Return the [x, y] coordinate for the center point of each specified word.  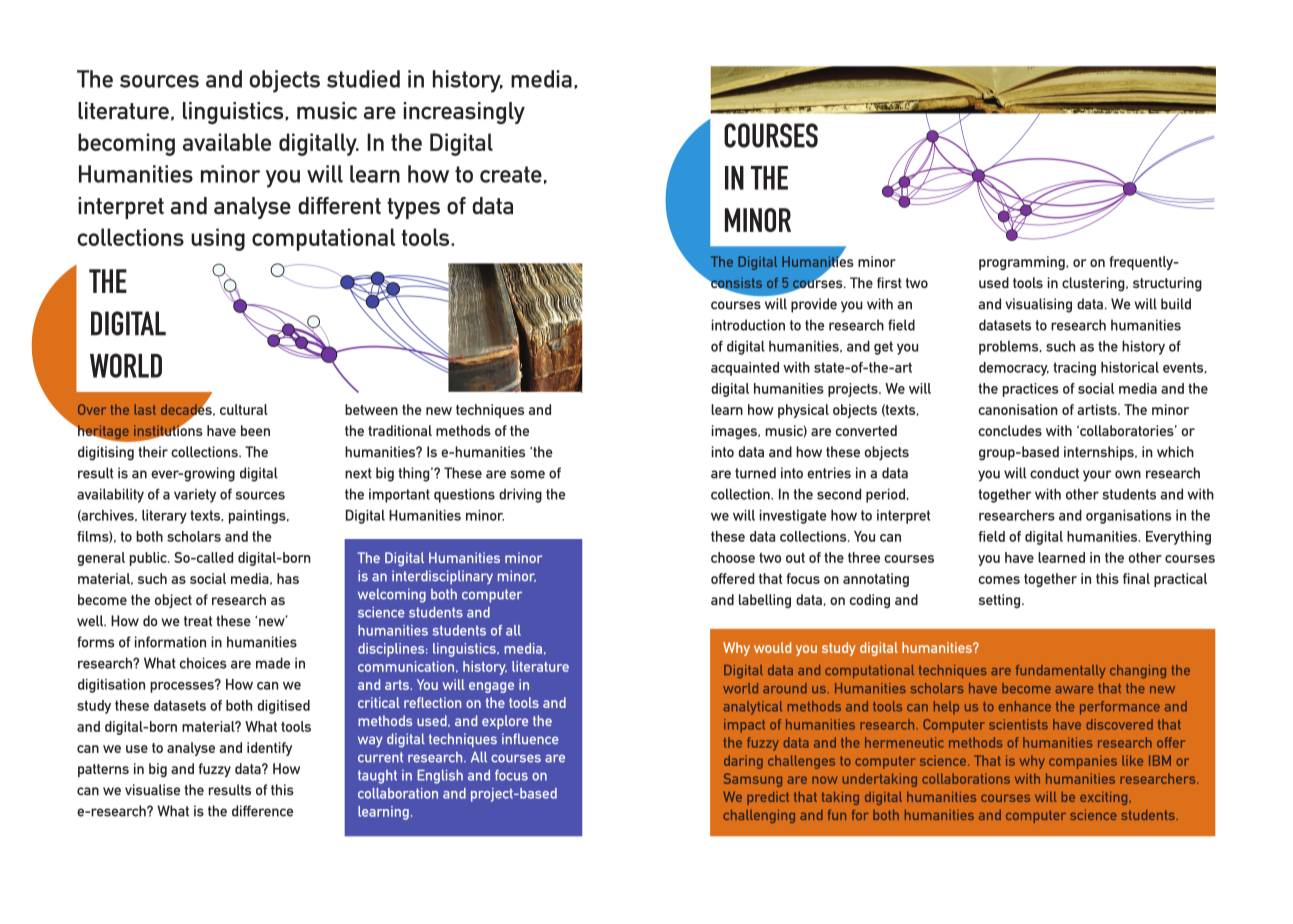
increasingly [464, 113]
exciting [1103, 798]
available [227, 142]
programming [1023, 263]
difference [262, 811]
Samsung [752, 780]
